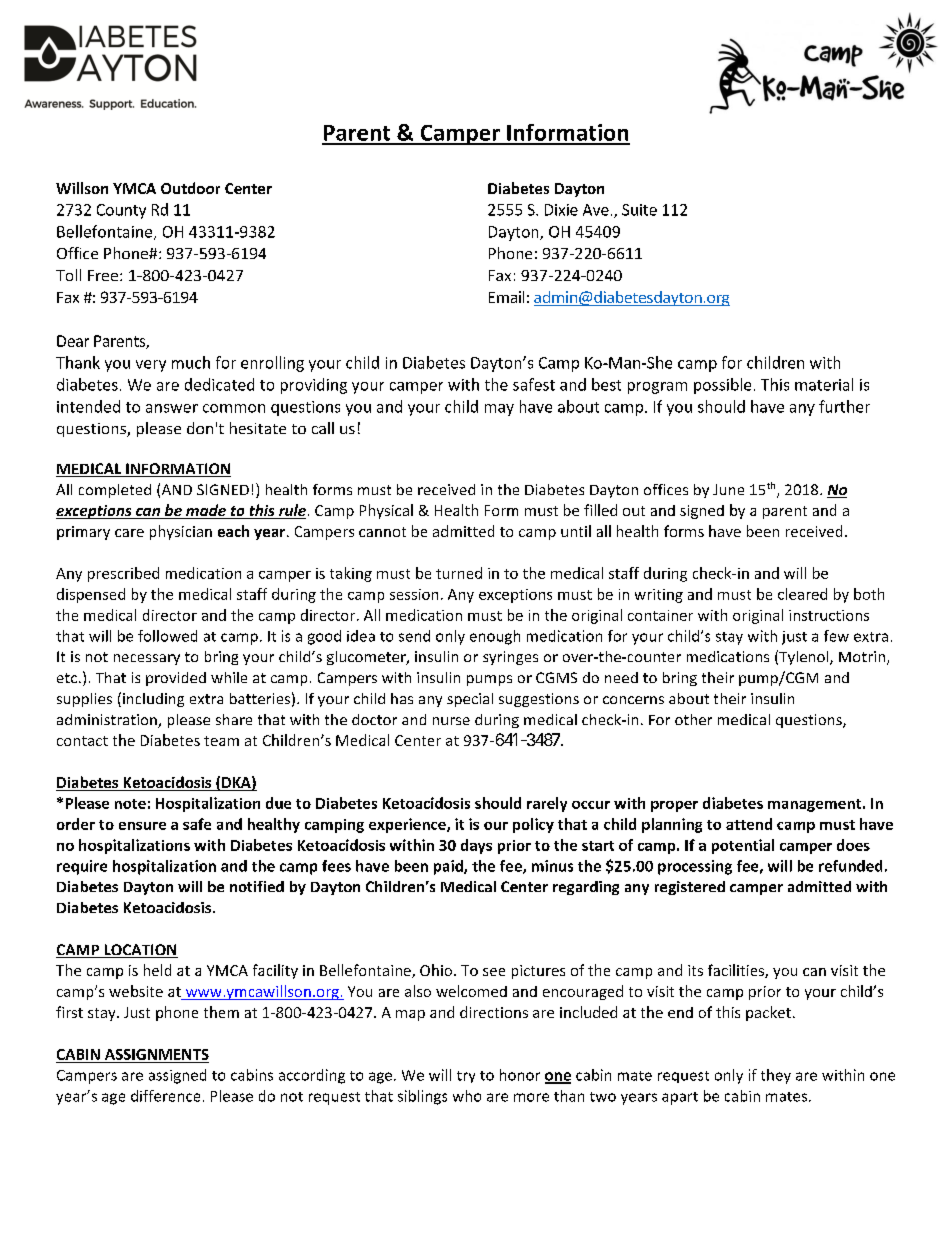  I want to click on note, so click(130, 804).
